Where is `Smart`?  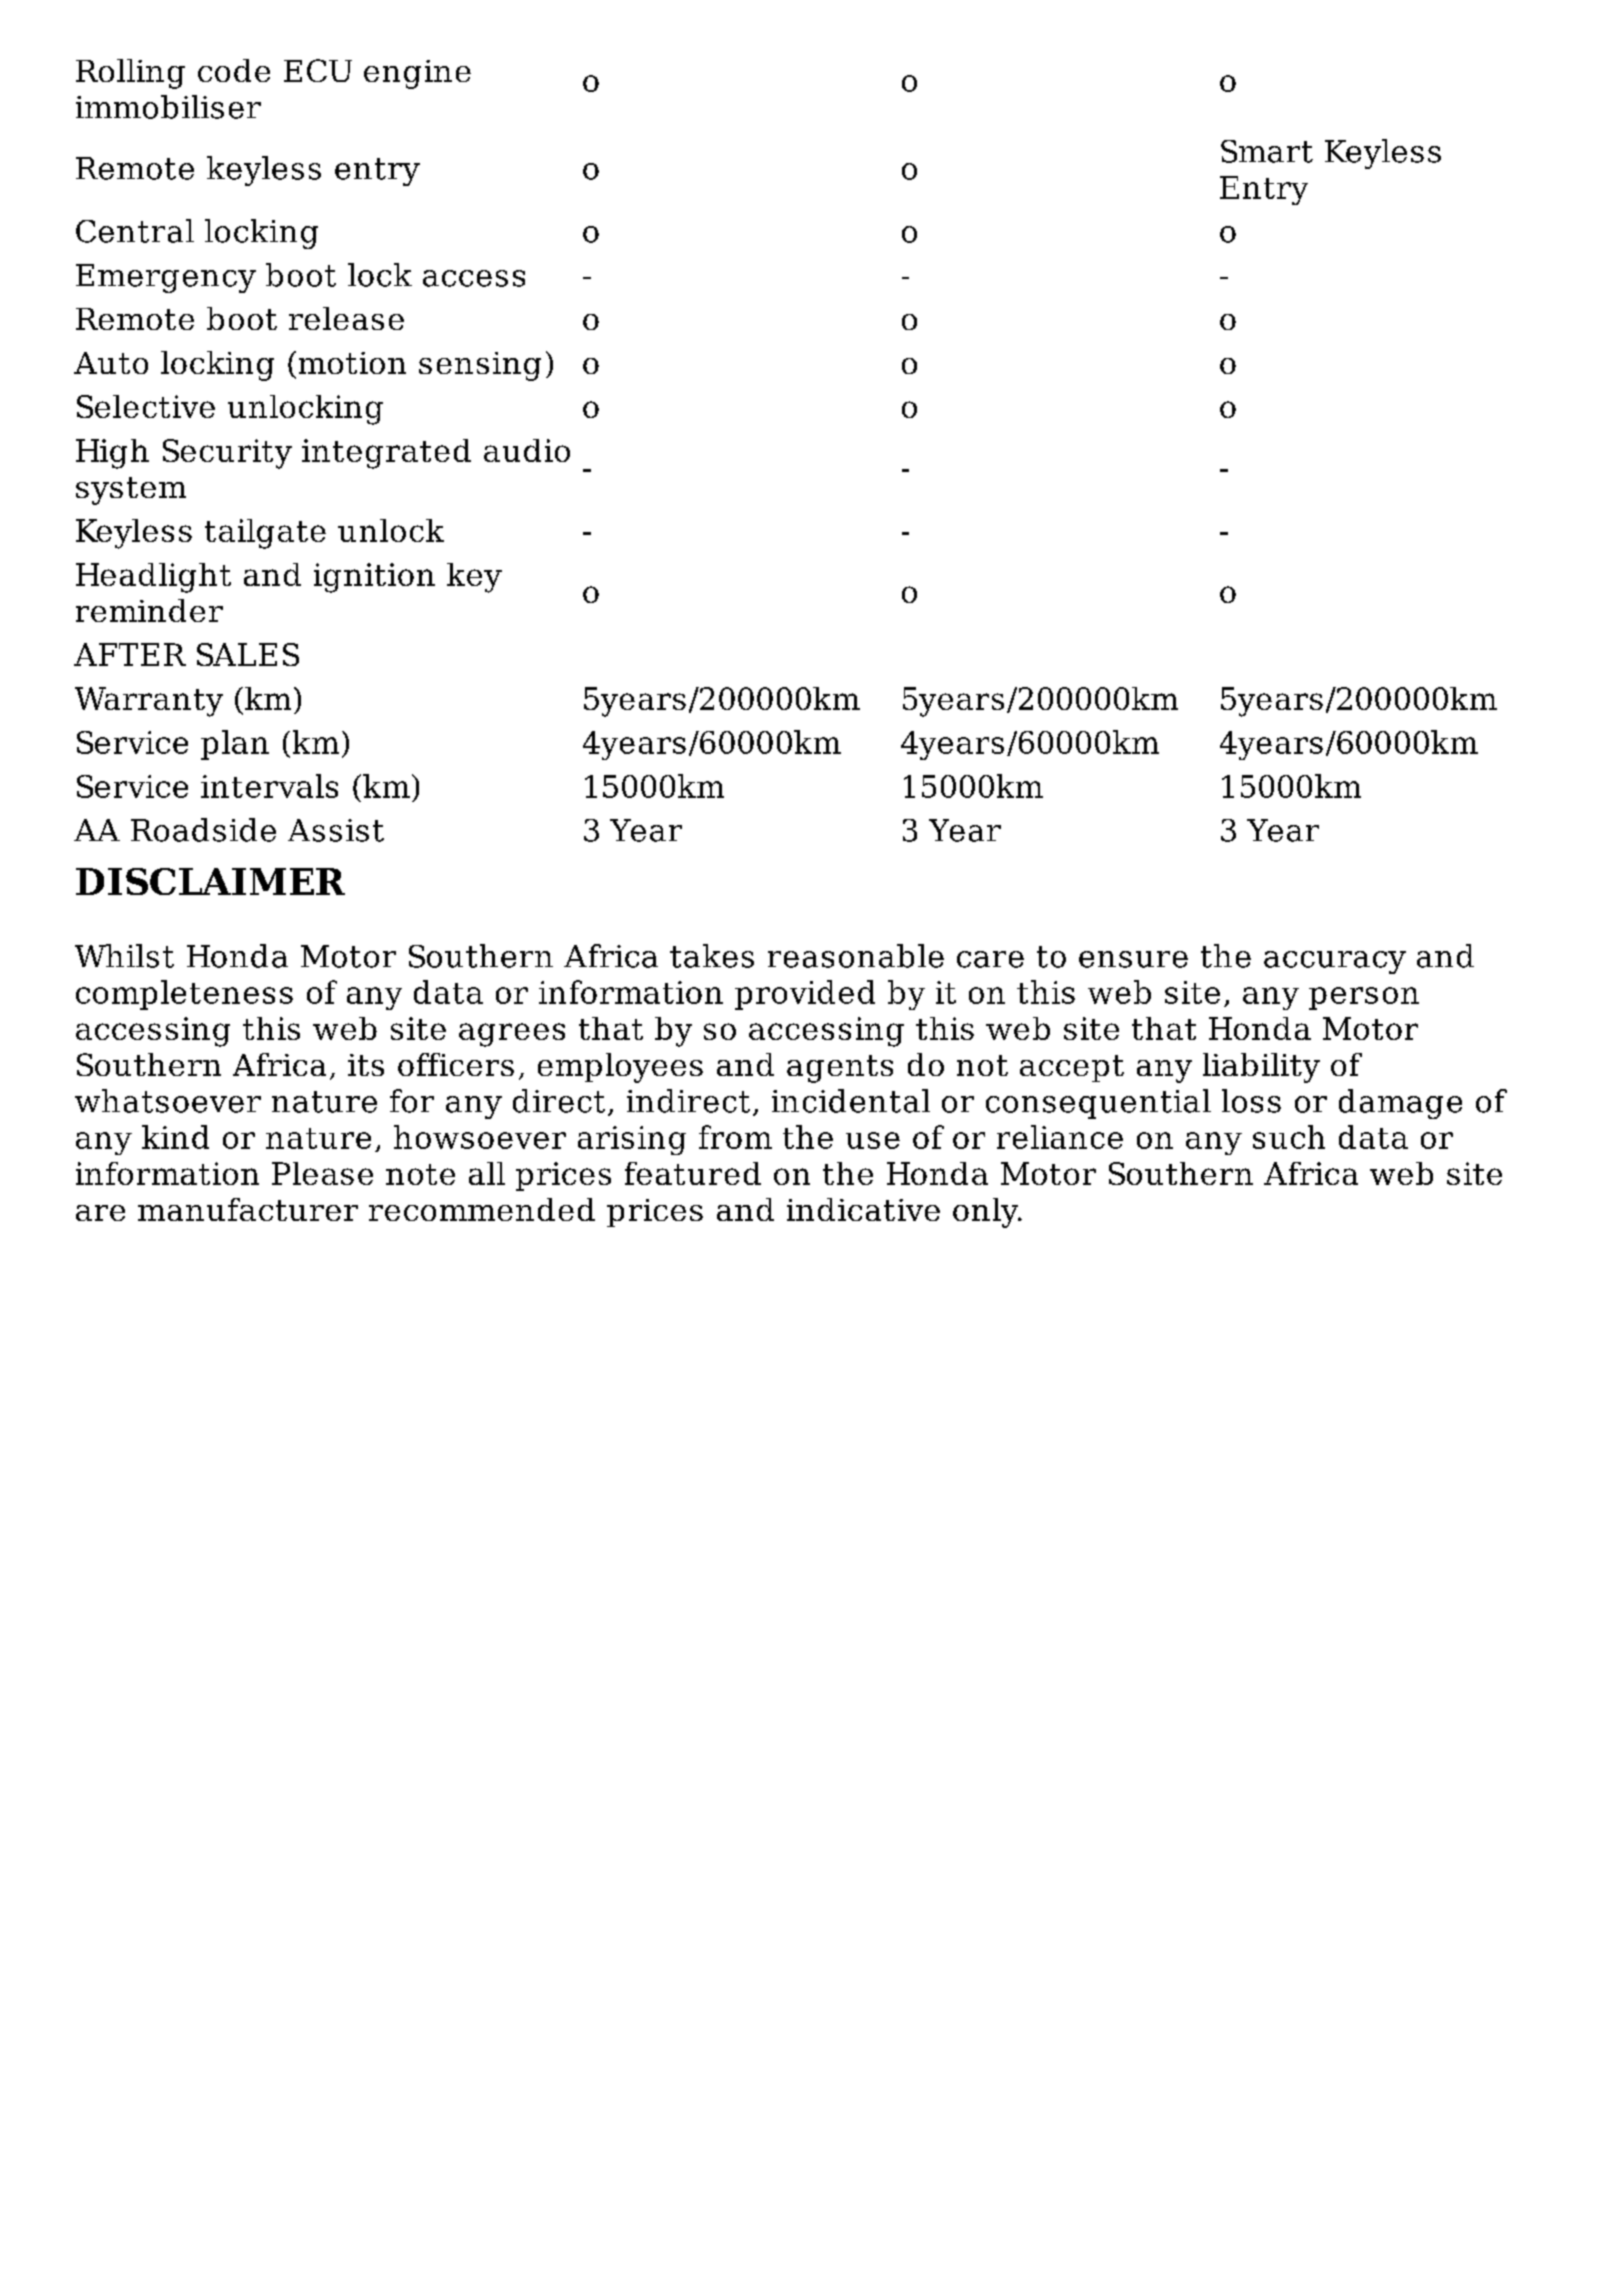
Smart is located at coordinates (1267, 151).
